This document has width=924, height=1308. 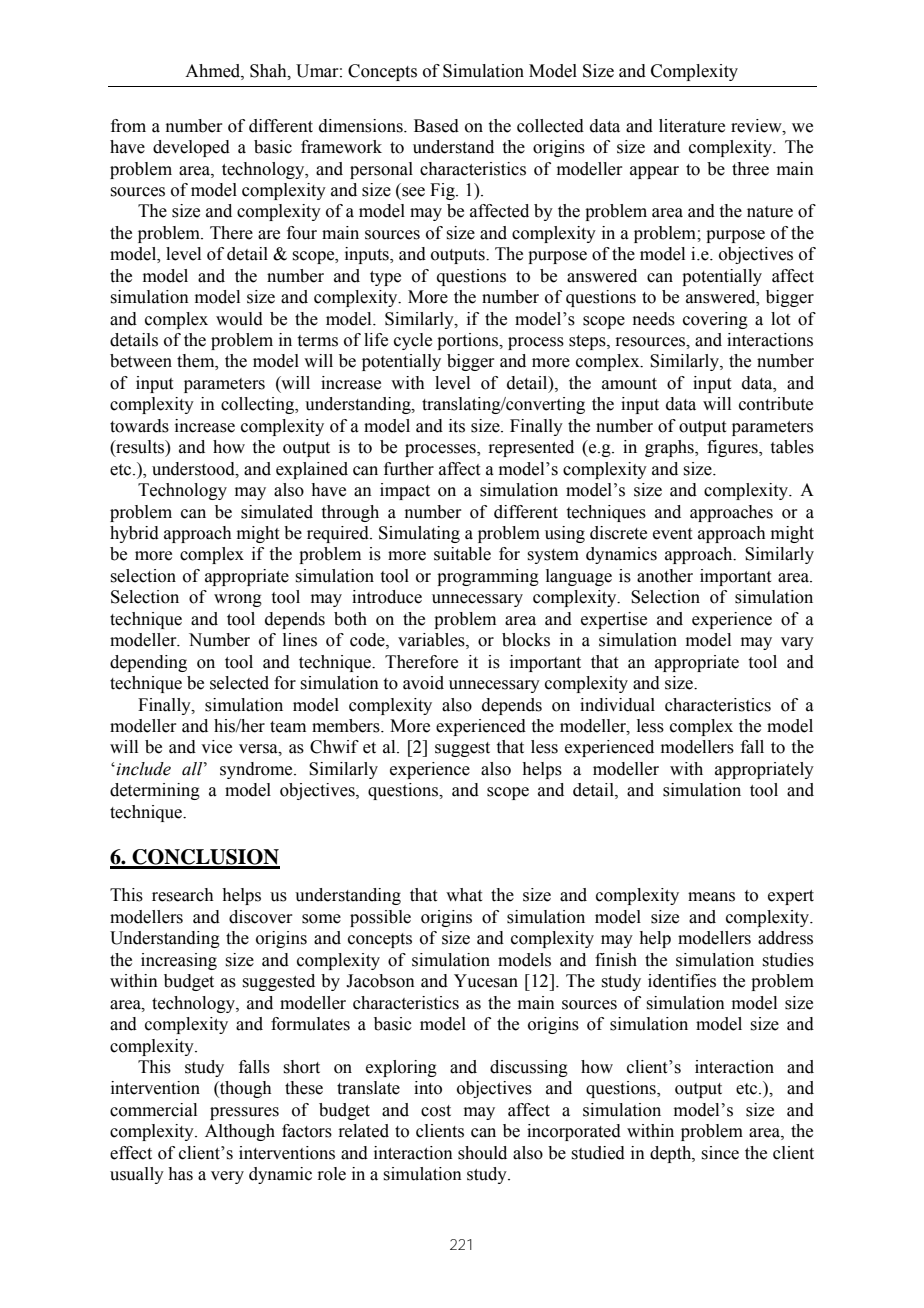 I want to click on developed, so click(x=191, y=148).
